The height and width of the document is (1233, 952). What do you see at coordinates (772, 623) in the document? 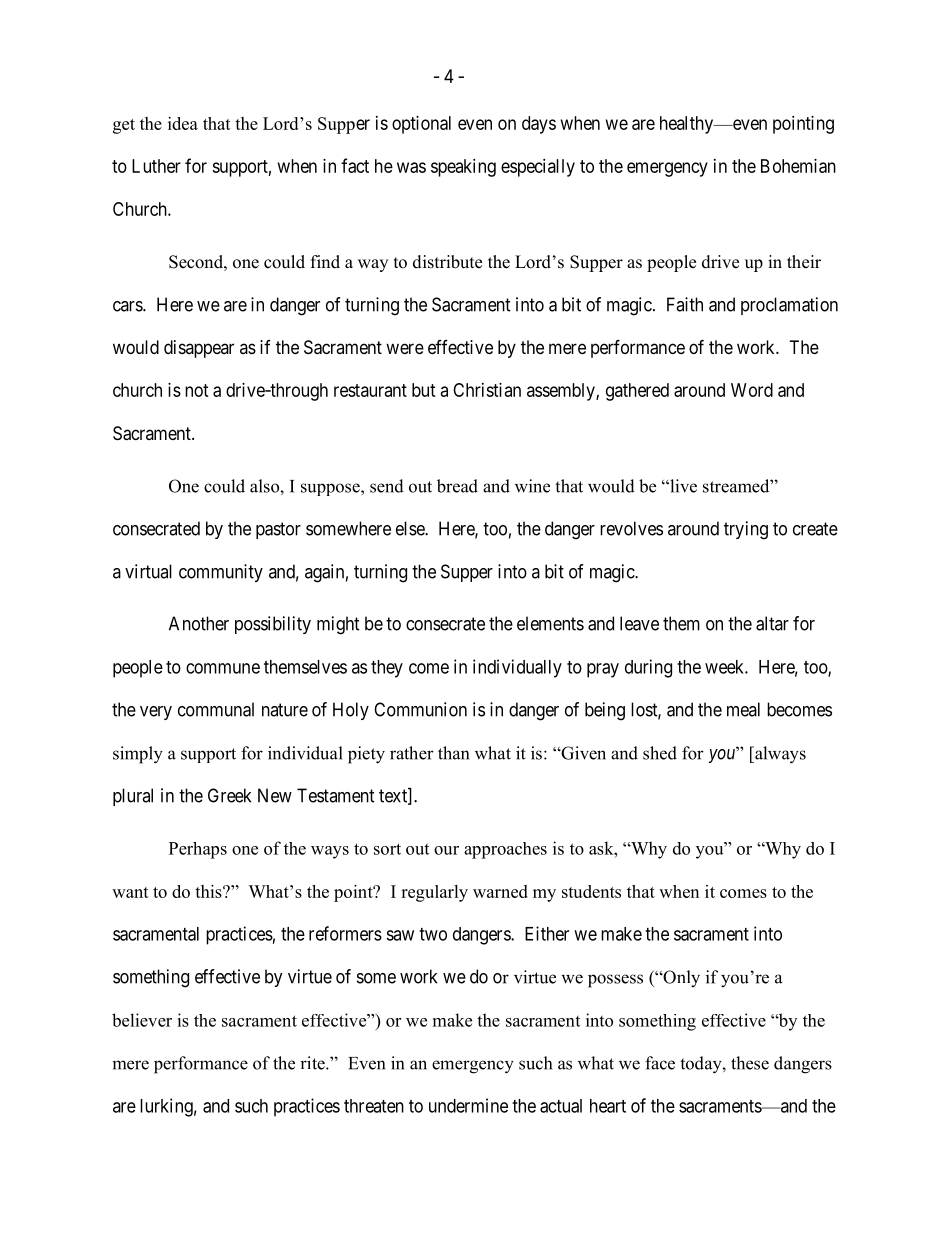
I see `altar` at bounding box center [772, 623].
